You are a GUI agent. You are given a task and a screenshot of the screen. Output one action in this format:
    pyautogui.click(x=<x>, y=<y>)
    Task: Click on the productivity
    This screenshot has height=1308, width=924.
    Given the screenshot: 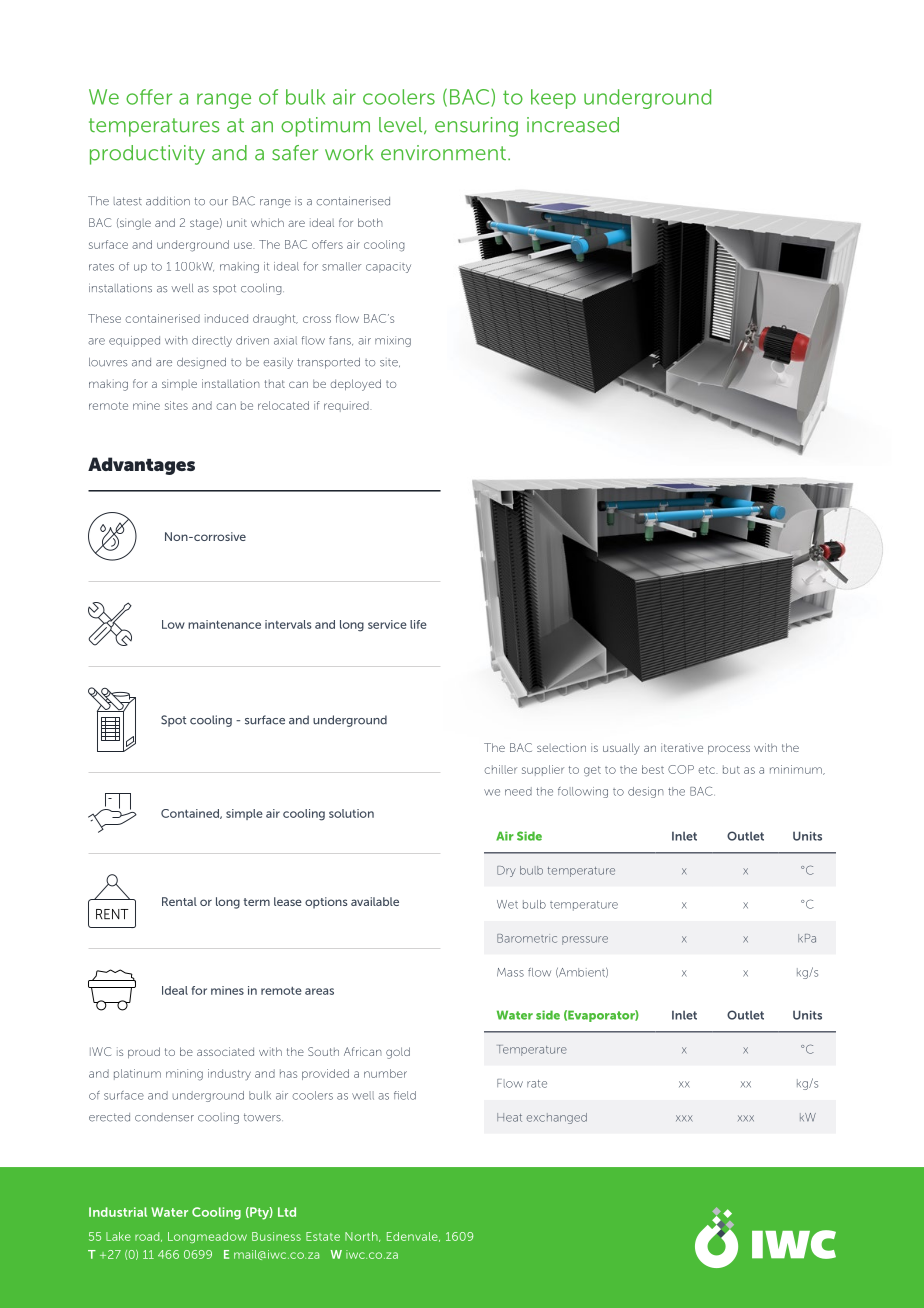 What is the action you would take?
    pyautogui.click(x=147, y=155)
